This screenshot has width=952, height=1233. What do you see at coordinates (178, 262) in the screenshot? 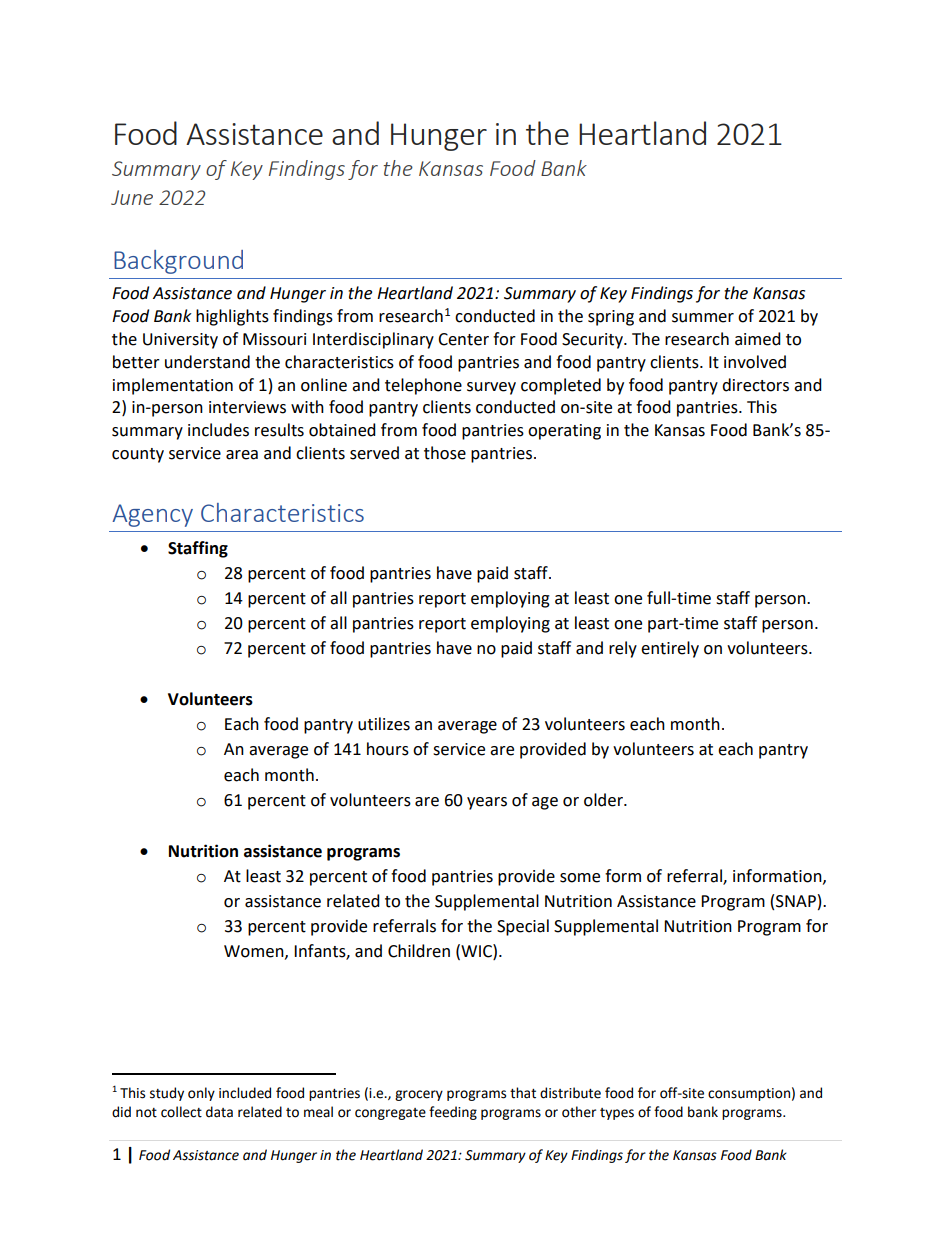
I see `Background` at bounding box center [178, 262].
